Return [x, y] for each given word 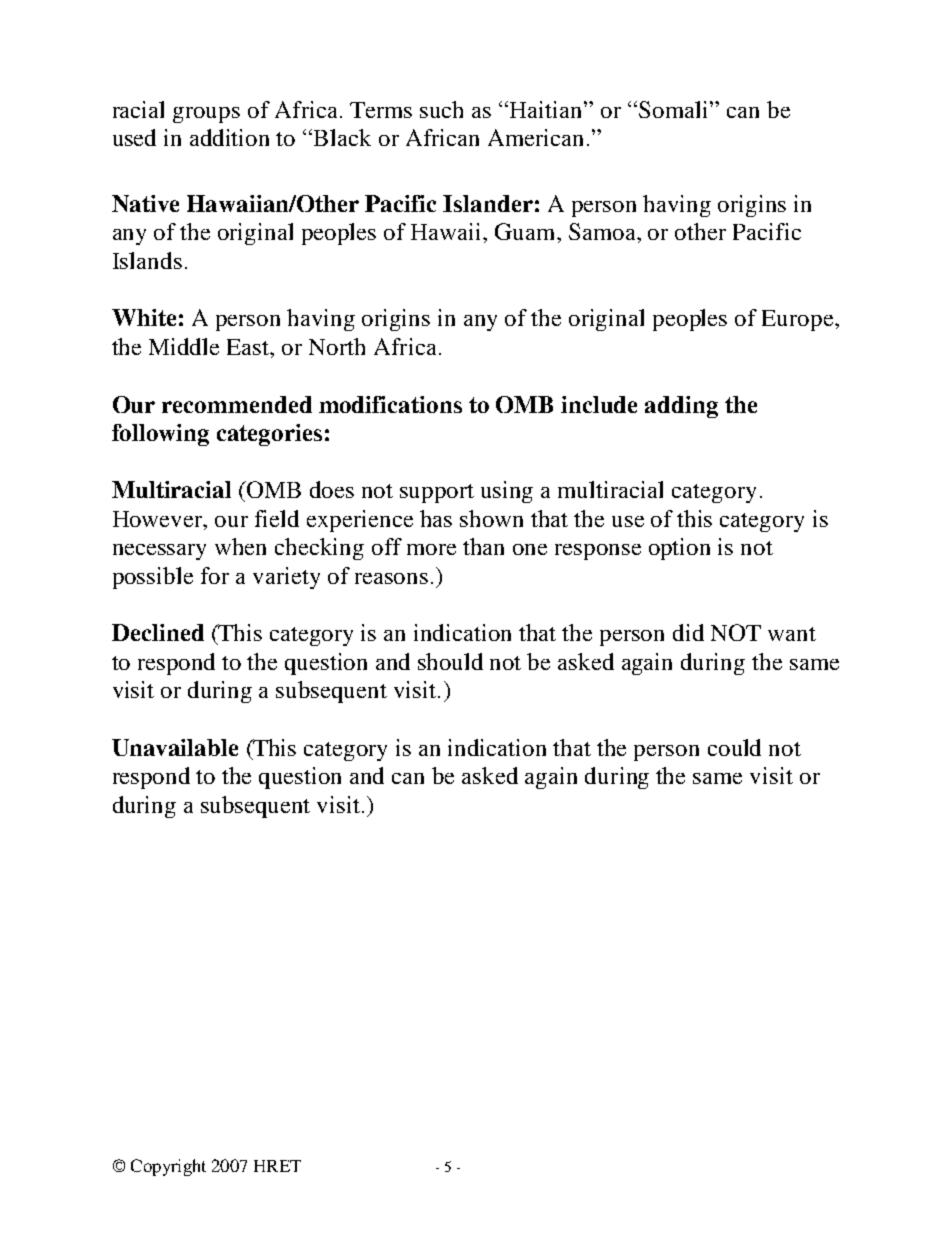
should [450, 661]
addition [229, 137]
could [734, 747]
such [441, 109]
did [688, 632]
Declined [158, 632]
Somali [675, 109]
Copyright [168, 1167]
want [792, 634]
